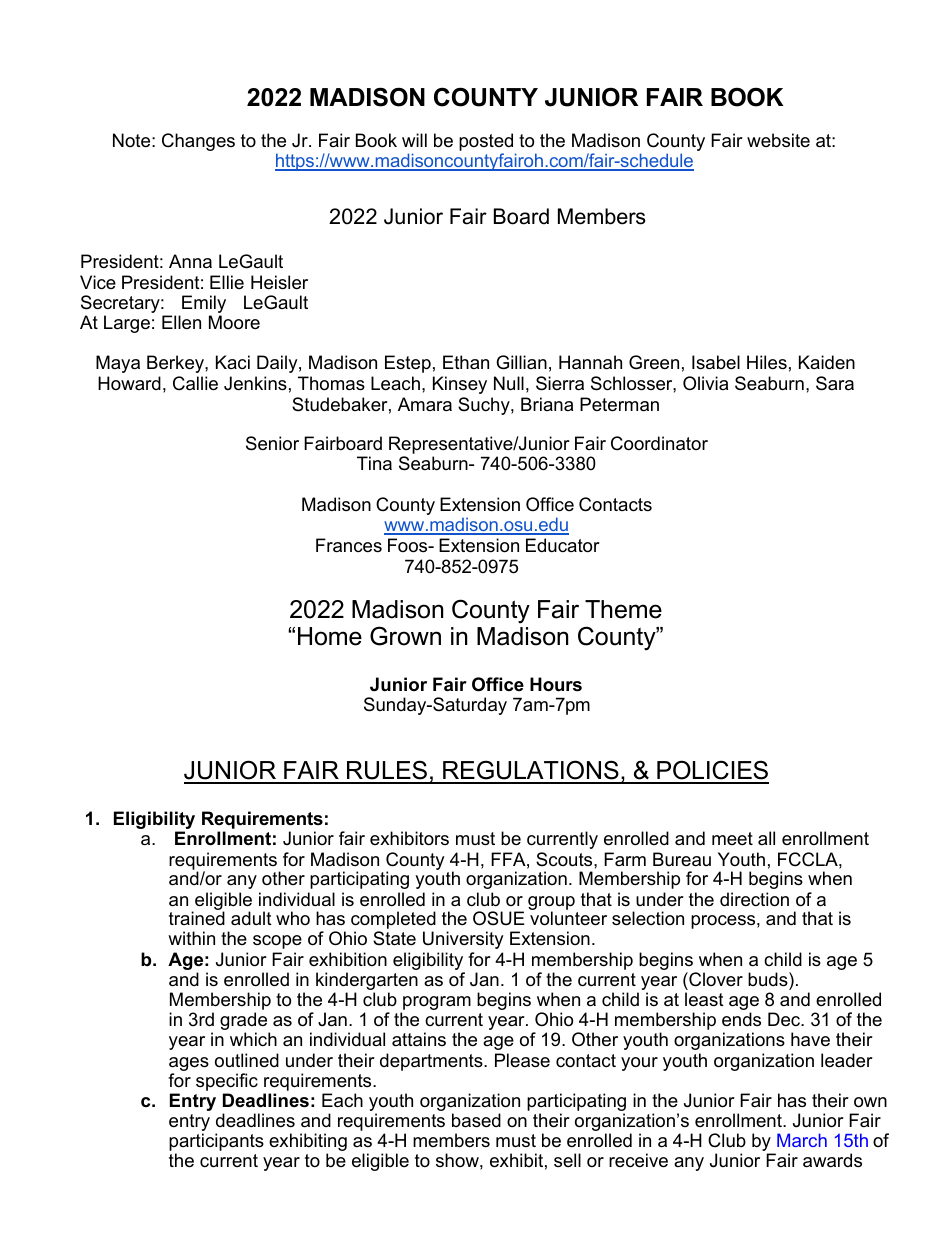 The image size is (952, 1233). What do you see at coordinates (531, 771) in the screenshot?
I see `REGULATIONS` at bounding box center [531, 771].
